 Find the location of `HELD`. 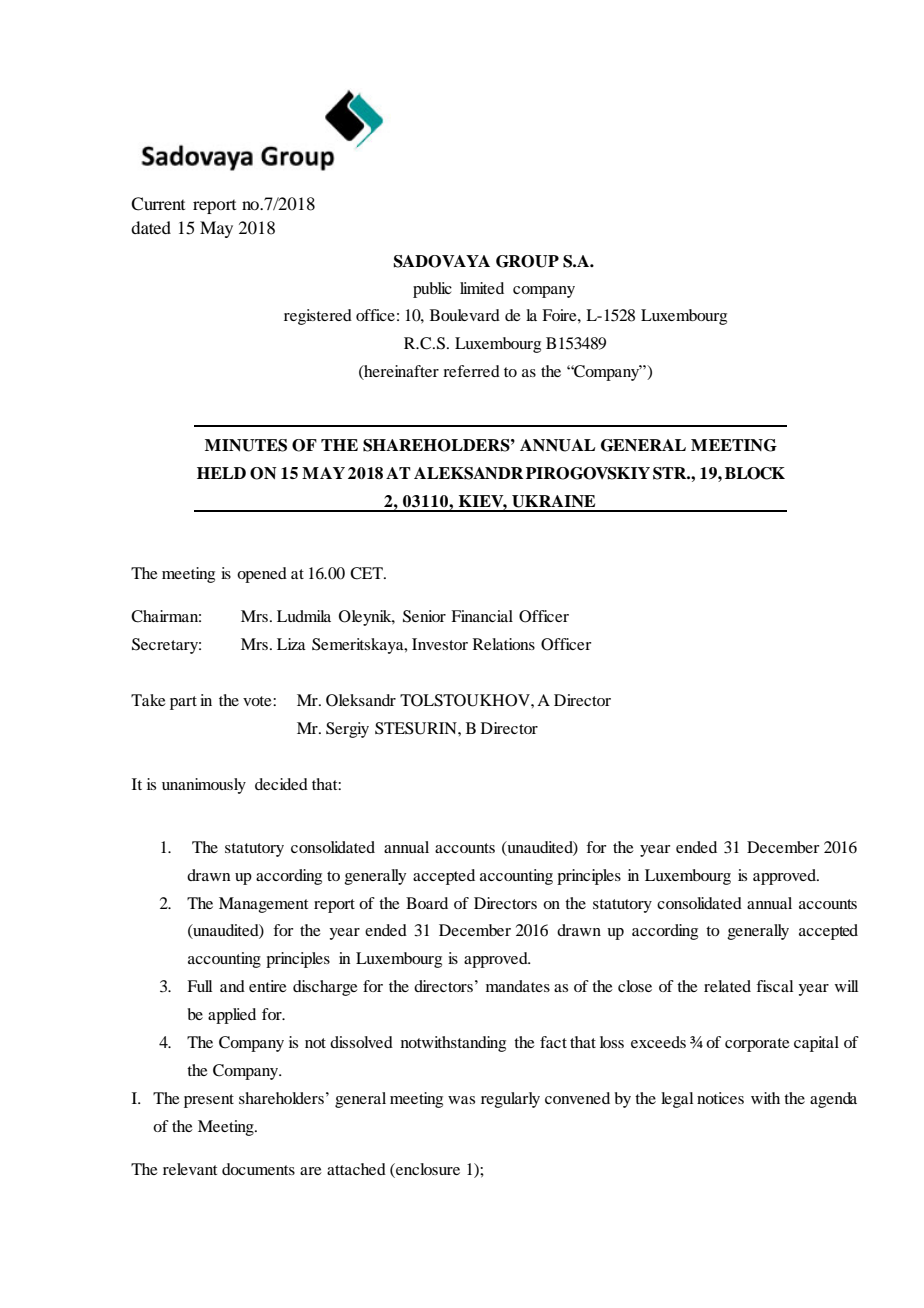

HELD is located at coordinates (221, 473).
